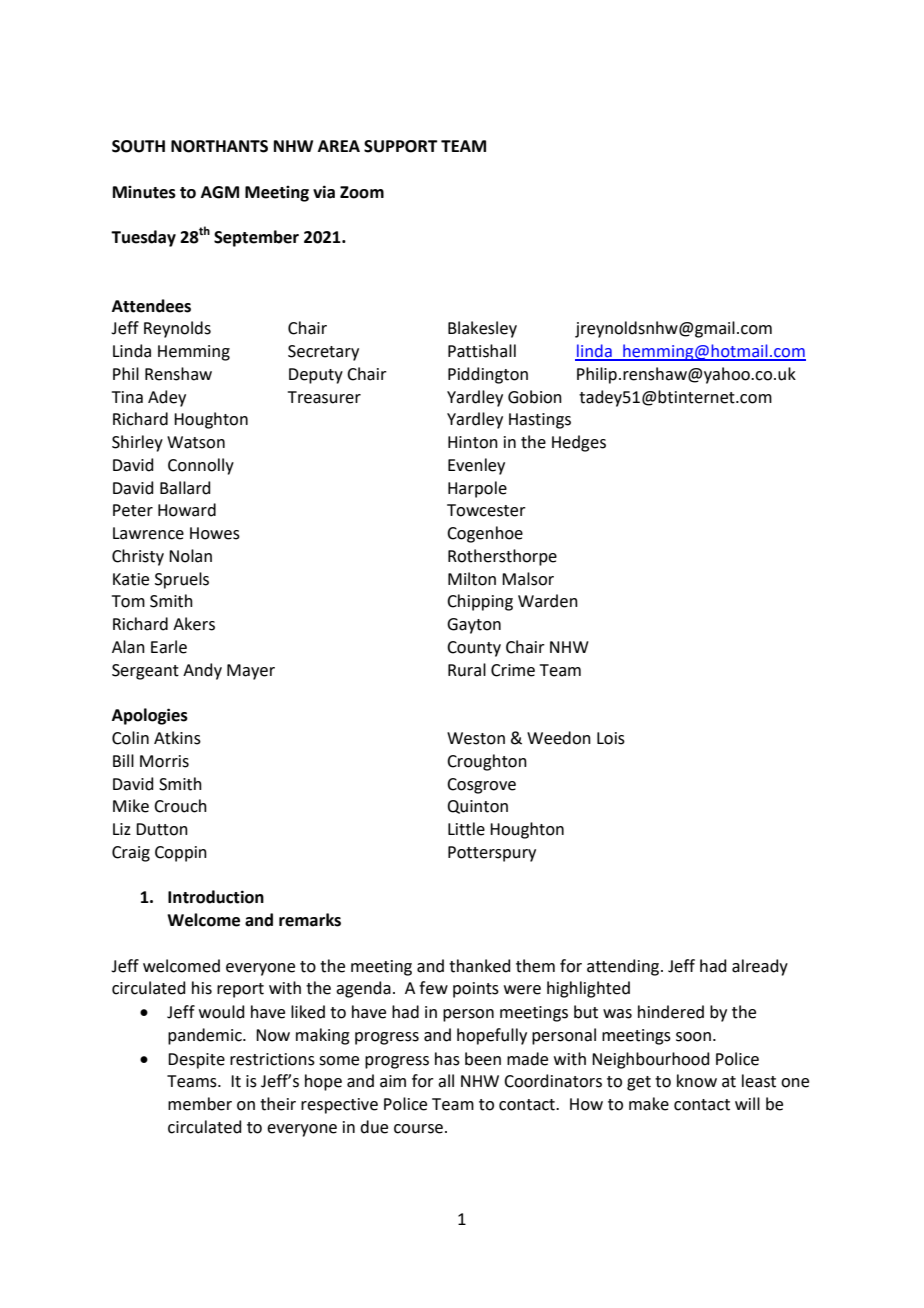 This screenshot has width=924, height=1308. Describe the element at coordinates (200, 1104) in the screenshot. I see `member` at that location.
